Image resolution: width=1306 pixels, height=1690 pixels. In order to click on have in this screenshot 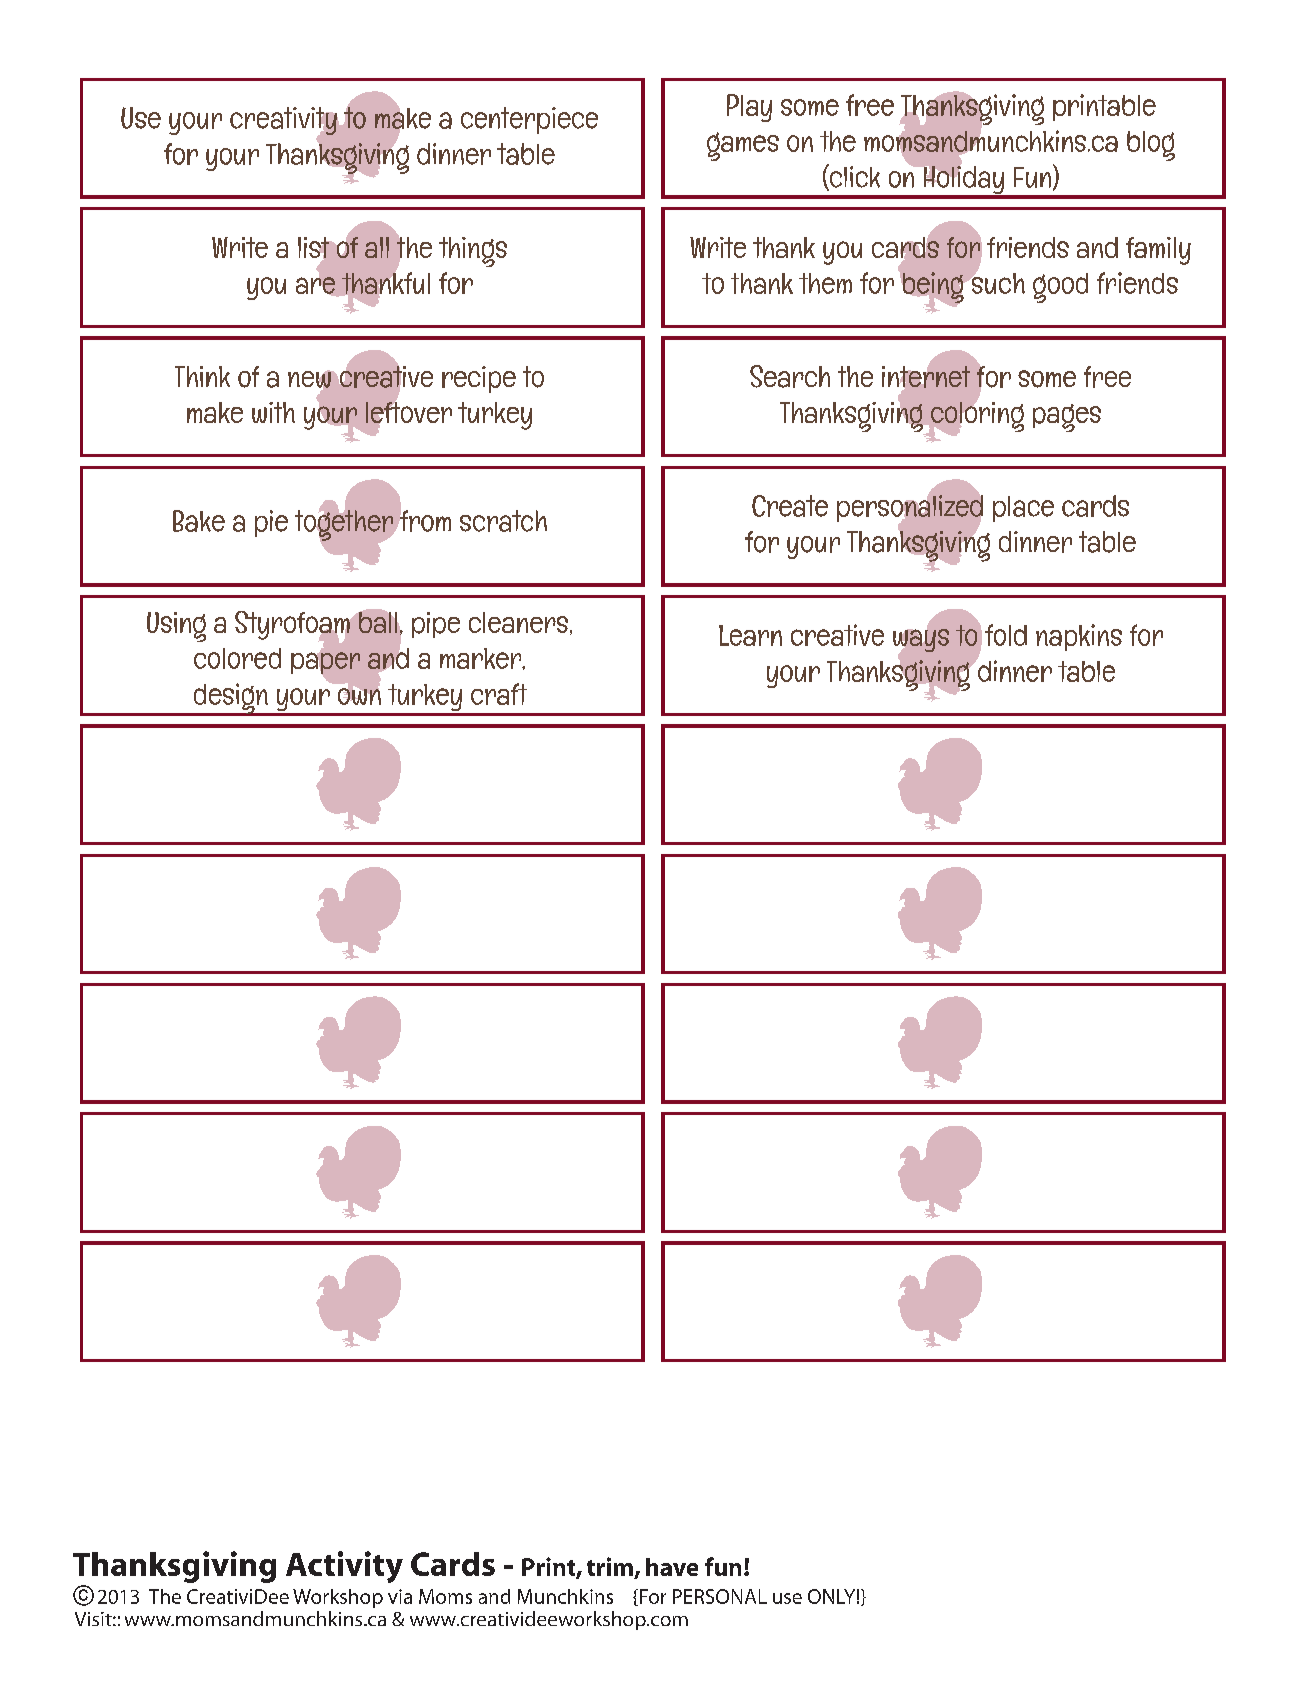, I will do `click(672, 1567)`.
